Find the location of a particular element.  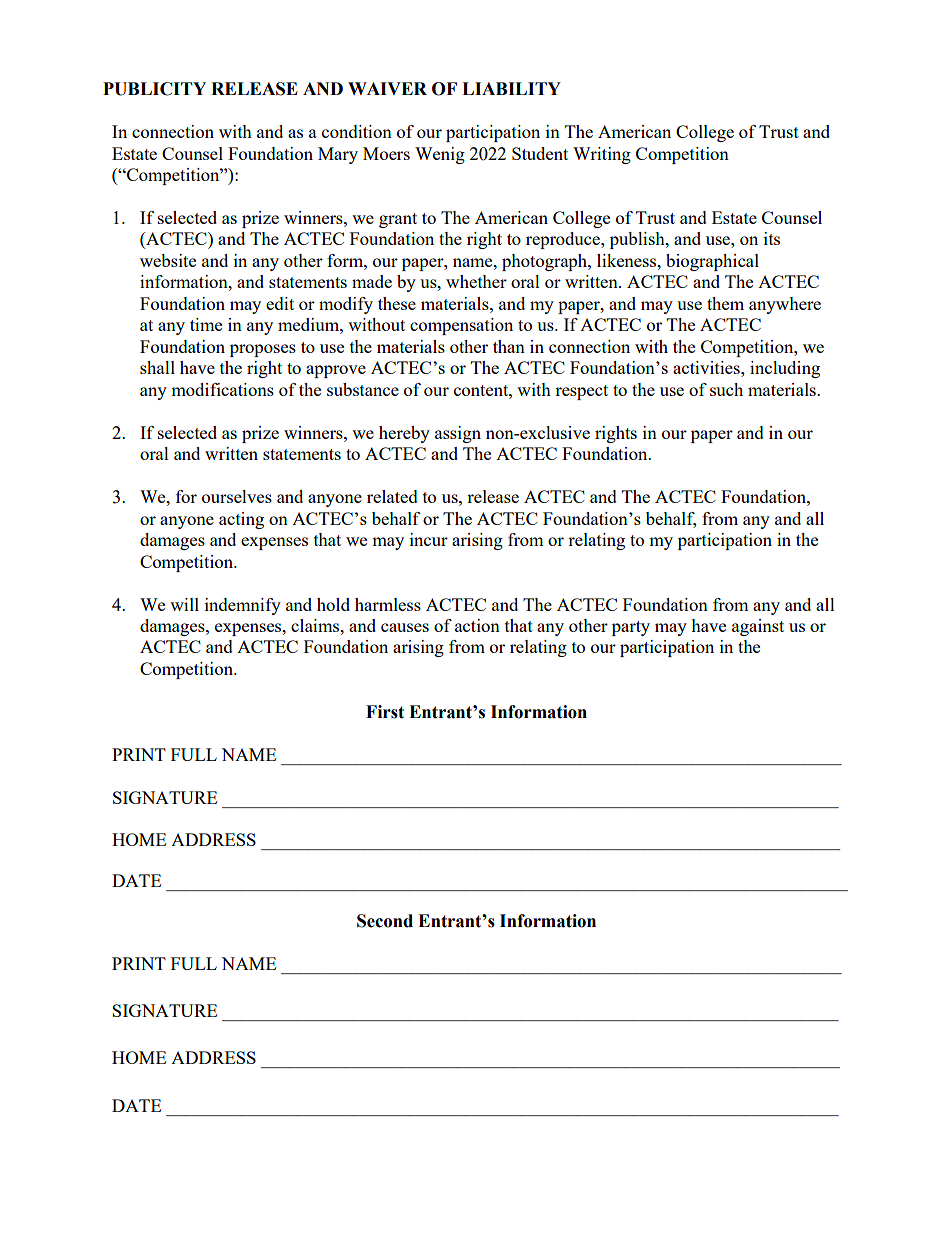

PUBLICITY is located at coordinates (154, 89).
